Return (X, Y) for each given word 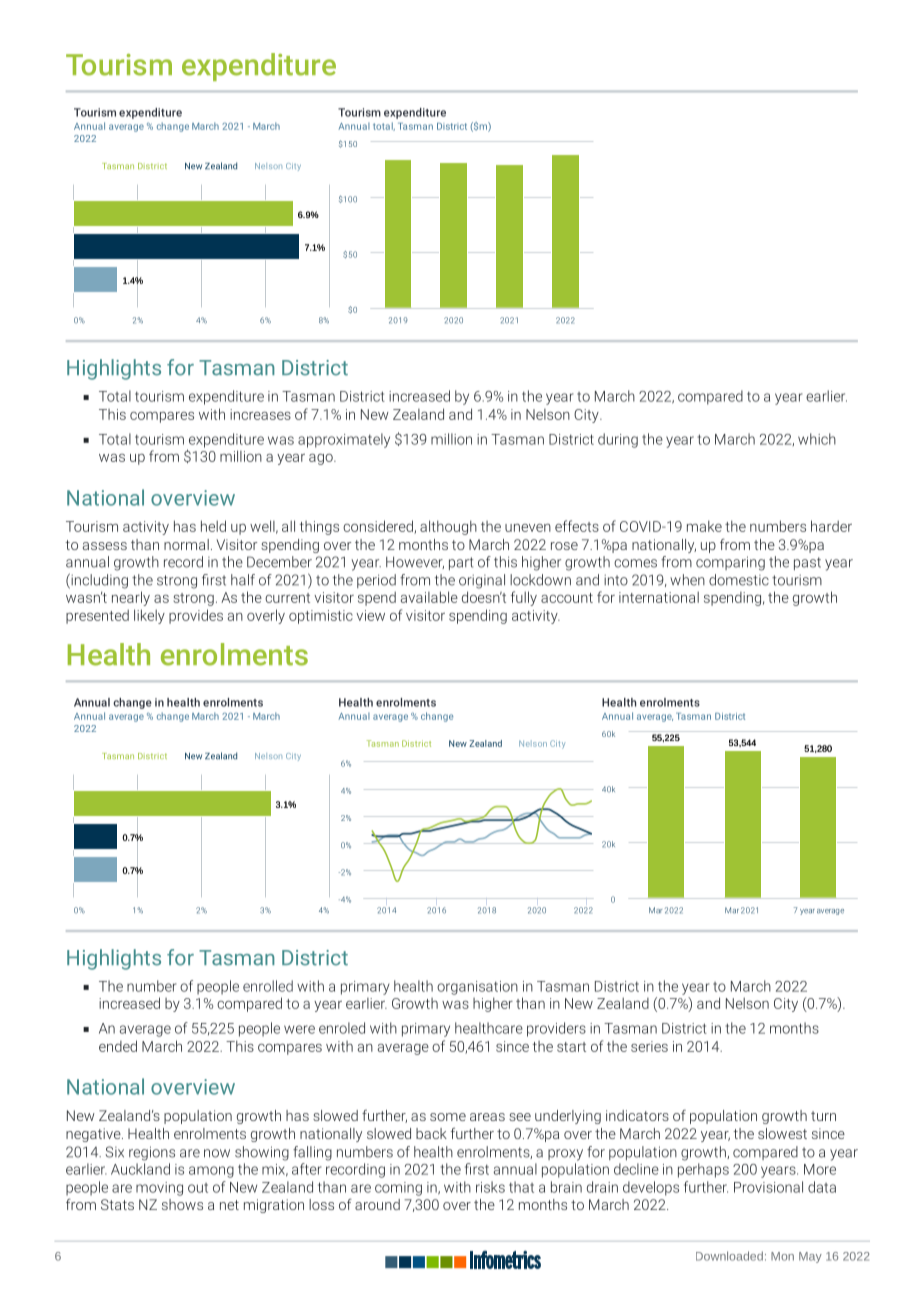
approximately (344, 440)
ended (118, 1046)
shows (182, 1204)
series (649, 1046)
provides (196, 616)
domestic (739, 580)
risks (490, 1187)
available (429, 597)
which (817, 439)
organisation (477, 988)
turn (823, 1116)
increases (260, 414)
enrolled (268, 986)
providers (556, 1029)
